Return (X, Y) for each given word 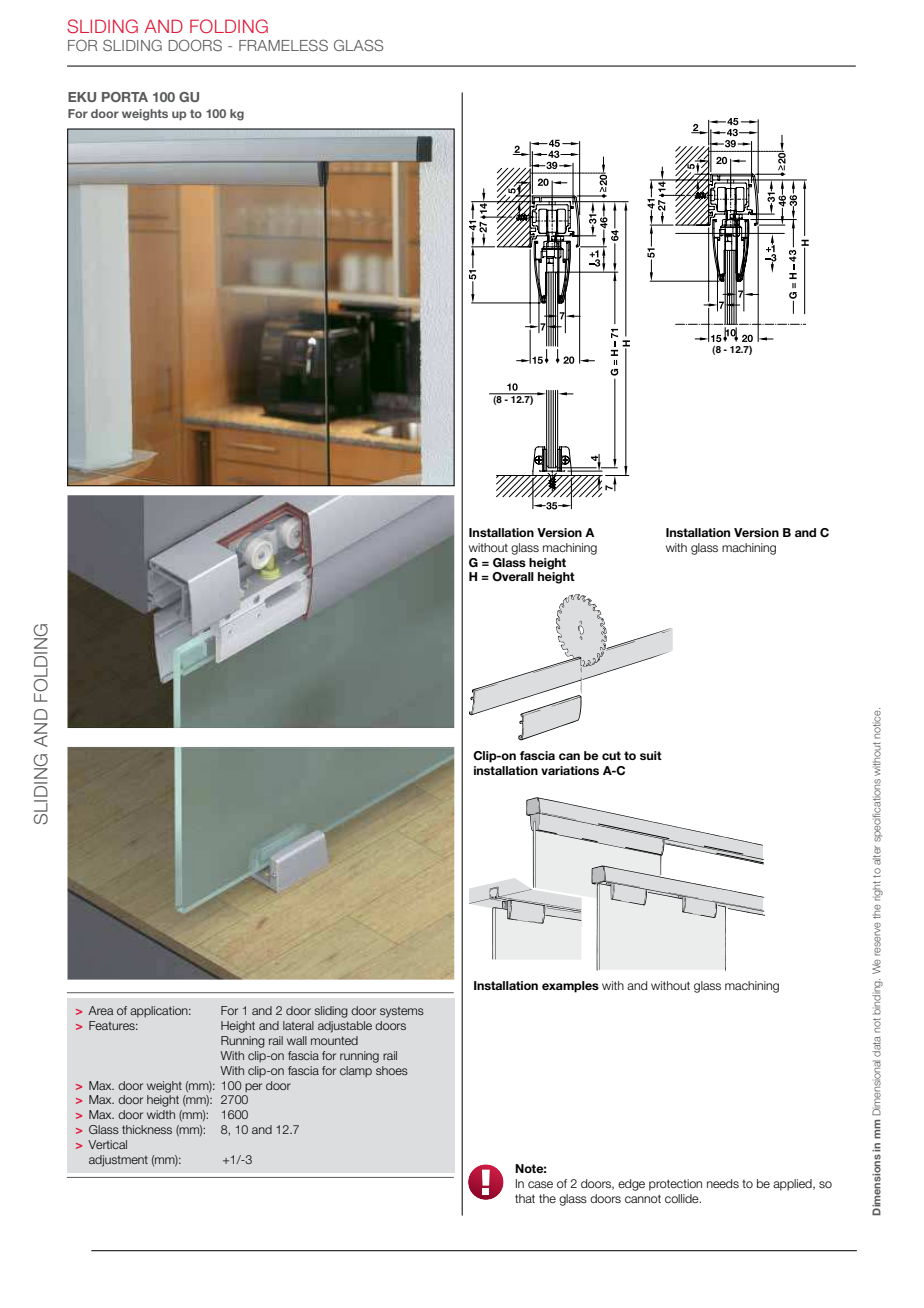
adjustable (345, 1027)
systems (402, 1012)
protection (675, 1185)
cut (611, 755)
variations (570, 770)
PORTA (125, 97)
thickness (147, 1129)
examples (570, 987)
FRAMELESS (283, 45)
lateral (298, 1025)
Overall (513, 577)
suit (651, 755)
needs (723, 1183)
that (525, 1198)
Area (101, 1010)
